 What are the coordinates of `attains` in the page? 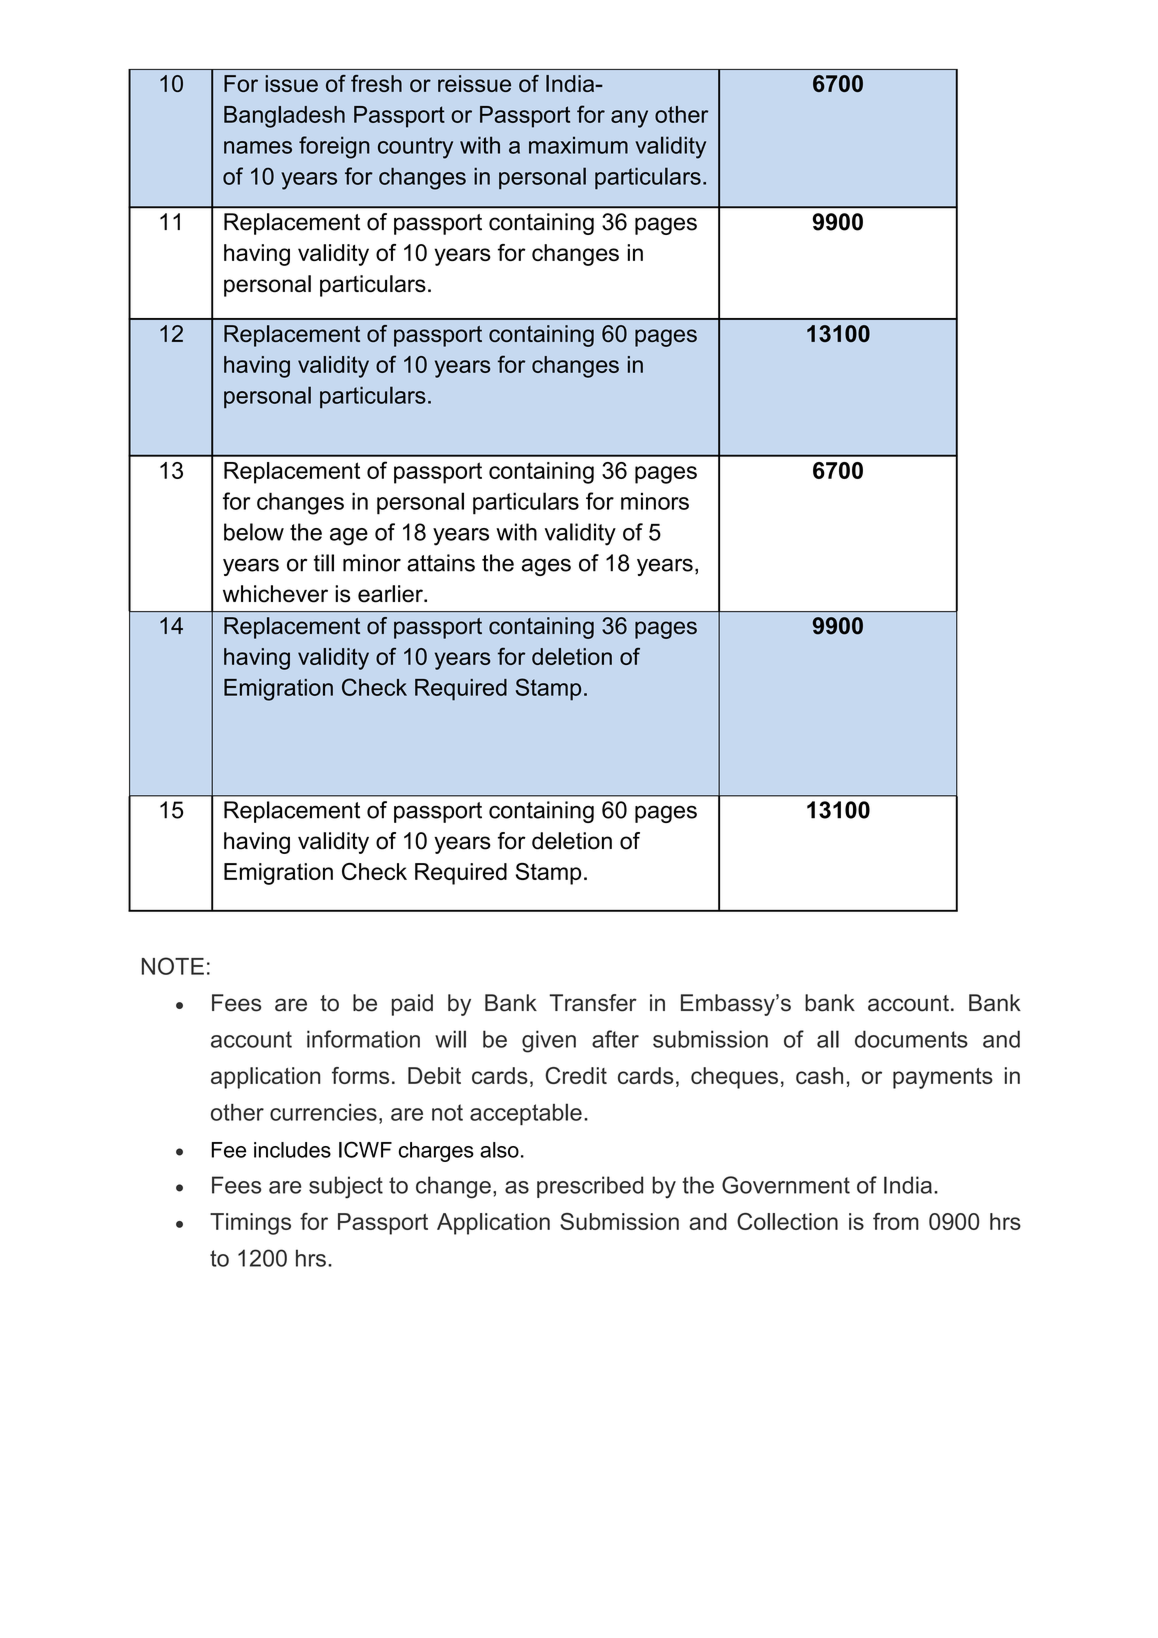 It's located at (441, 563).
